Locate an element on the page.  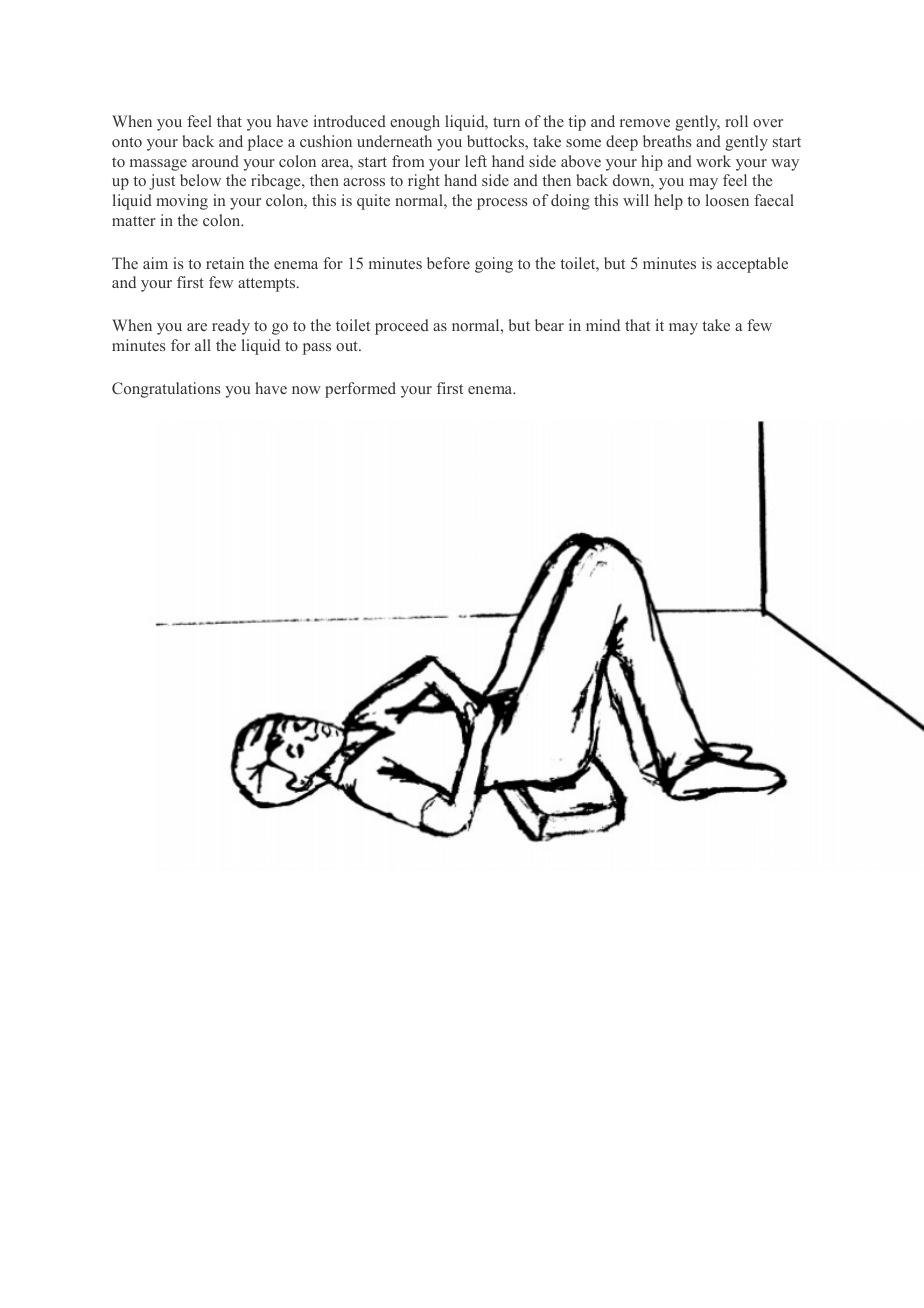
proceed is located at coordinates (402, 327).
